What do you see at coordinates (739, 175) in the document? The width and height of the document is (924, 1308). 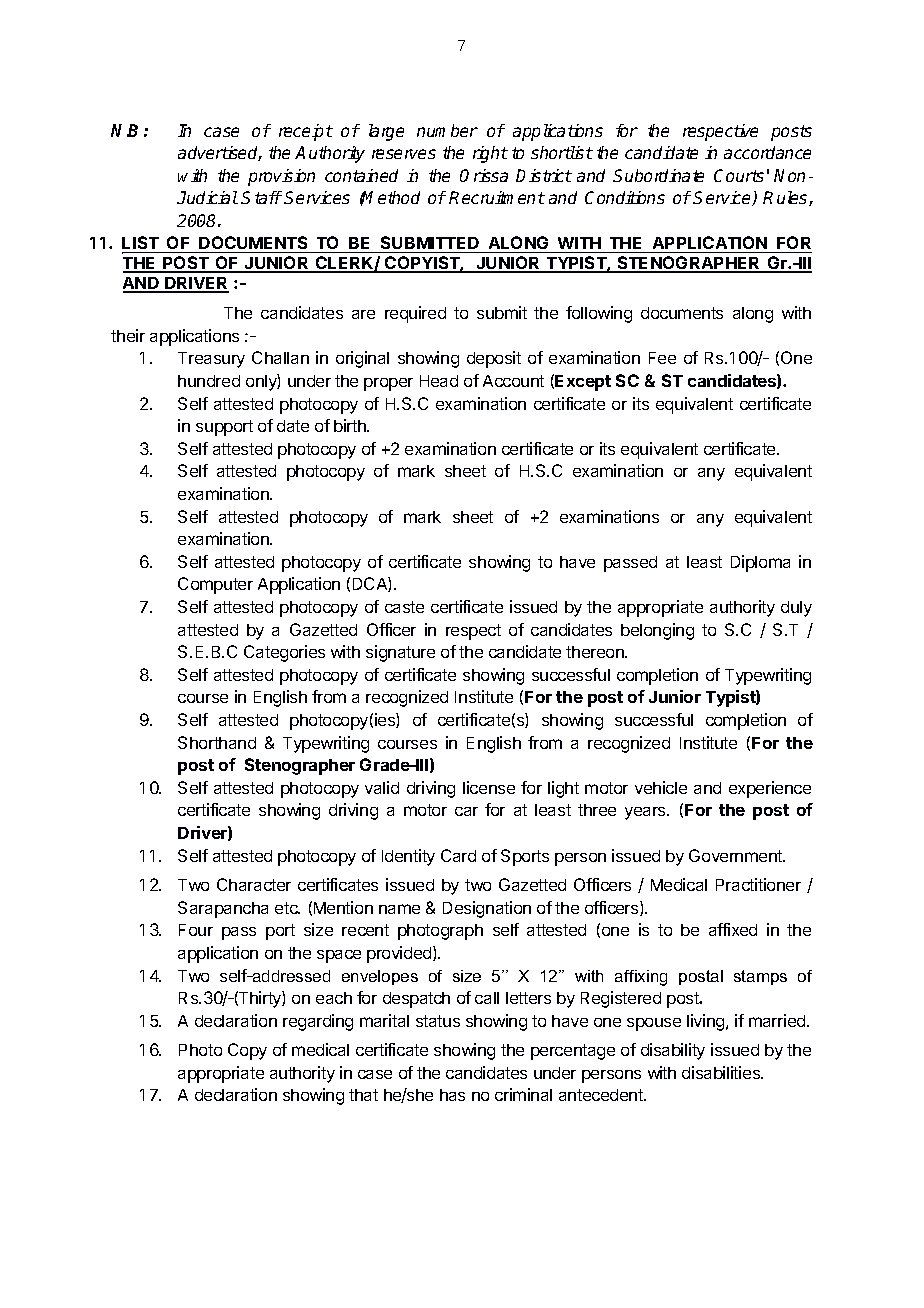 I see `Courts` at bounding box center [739, 175].
